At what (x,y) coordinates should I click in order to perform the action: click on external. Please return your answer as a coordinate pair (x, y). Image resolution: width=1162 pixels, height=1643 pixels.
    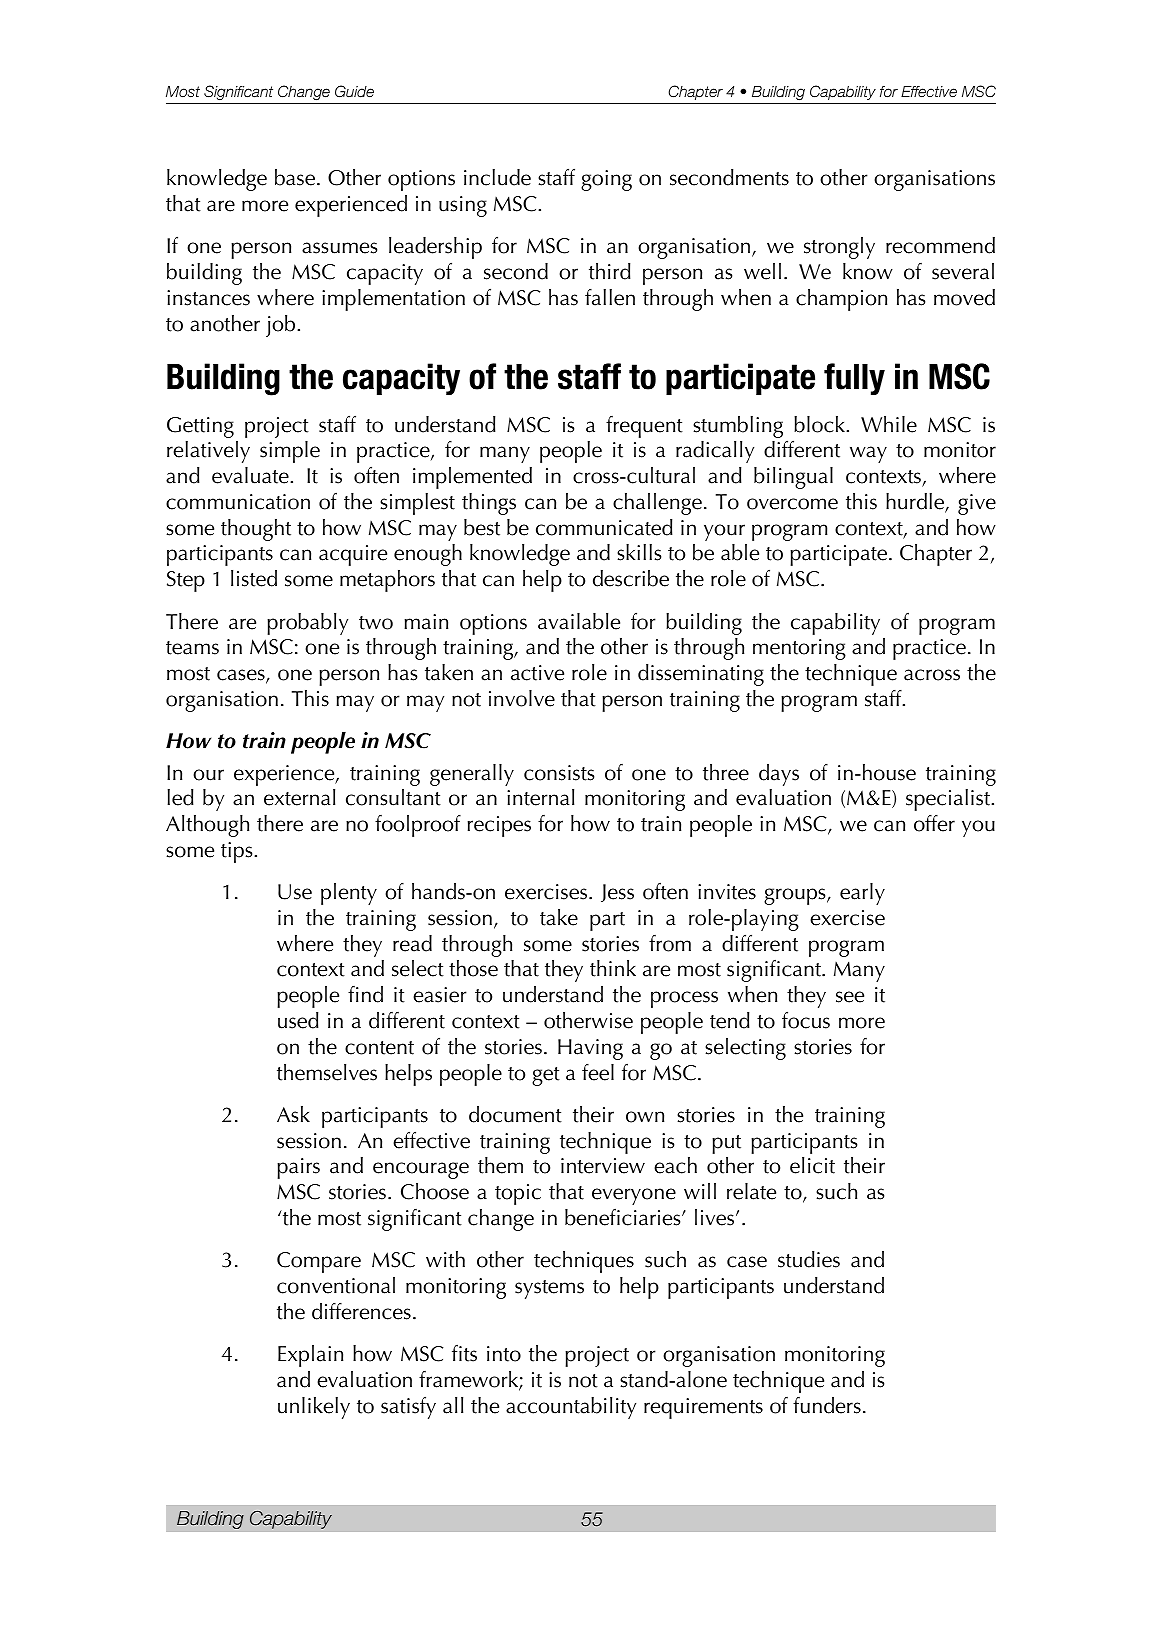
    Looking at the image, I should click on (299, 797).
